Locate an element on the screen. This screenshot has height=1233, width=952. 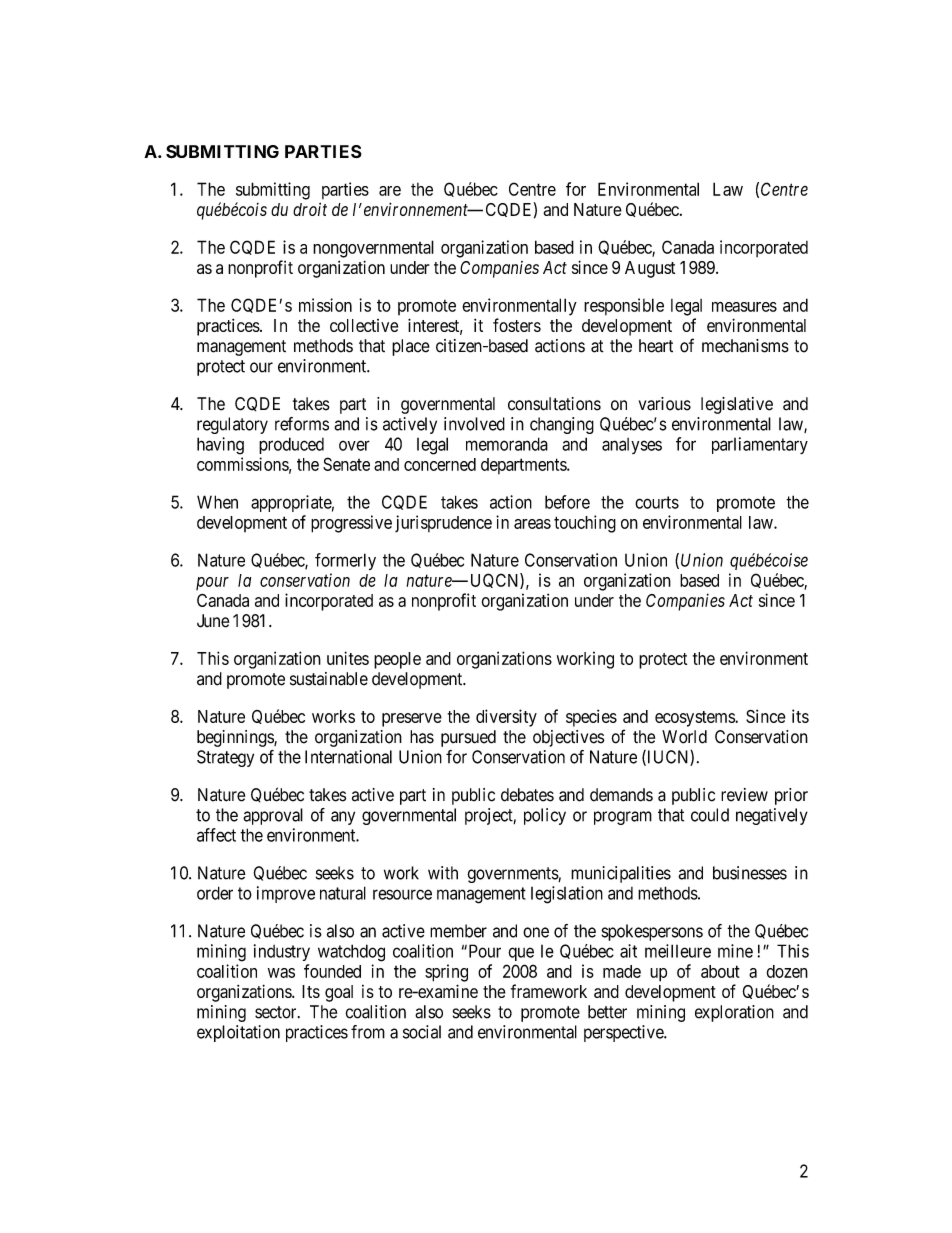
areas is located at coordinates (532, 524).
